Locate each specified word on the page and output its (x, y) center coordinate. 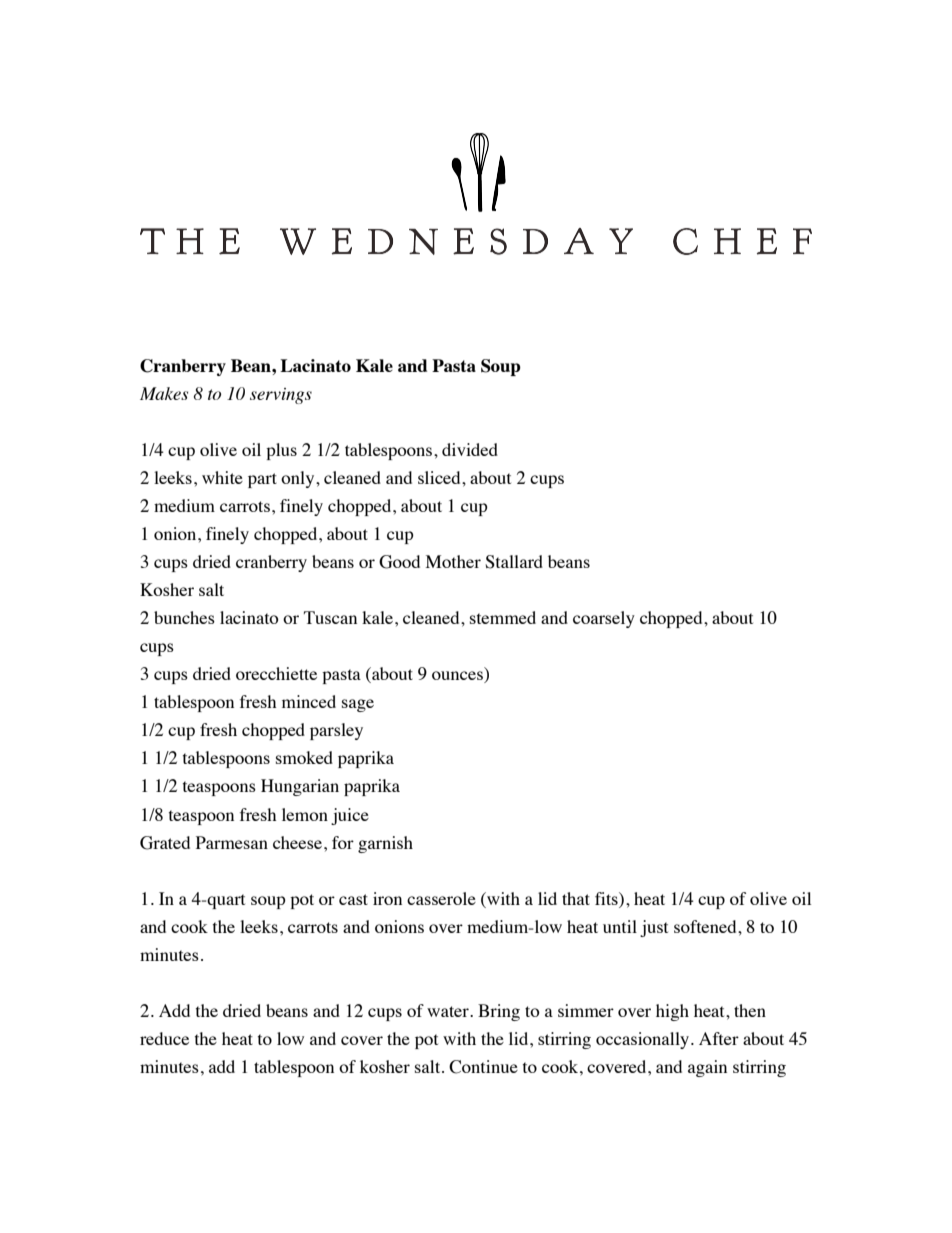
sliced (440, 477)
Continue (483, 1067)
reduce (164, 1038)
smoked (304, 757)
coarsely (604, 619)
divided (470, 449)
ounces (458, 677)
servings (281, 396)
